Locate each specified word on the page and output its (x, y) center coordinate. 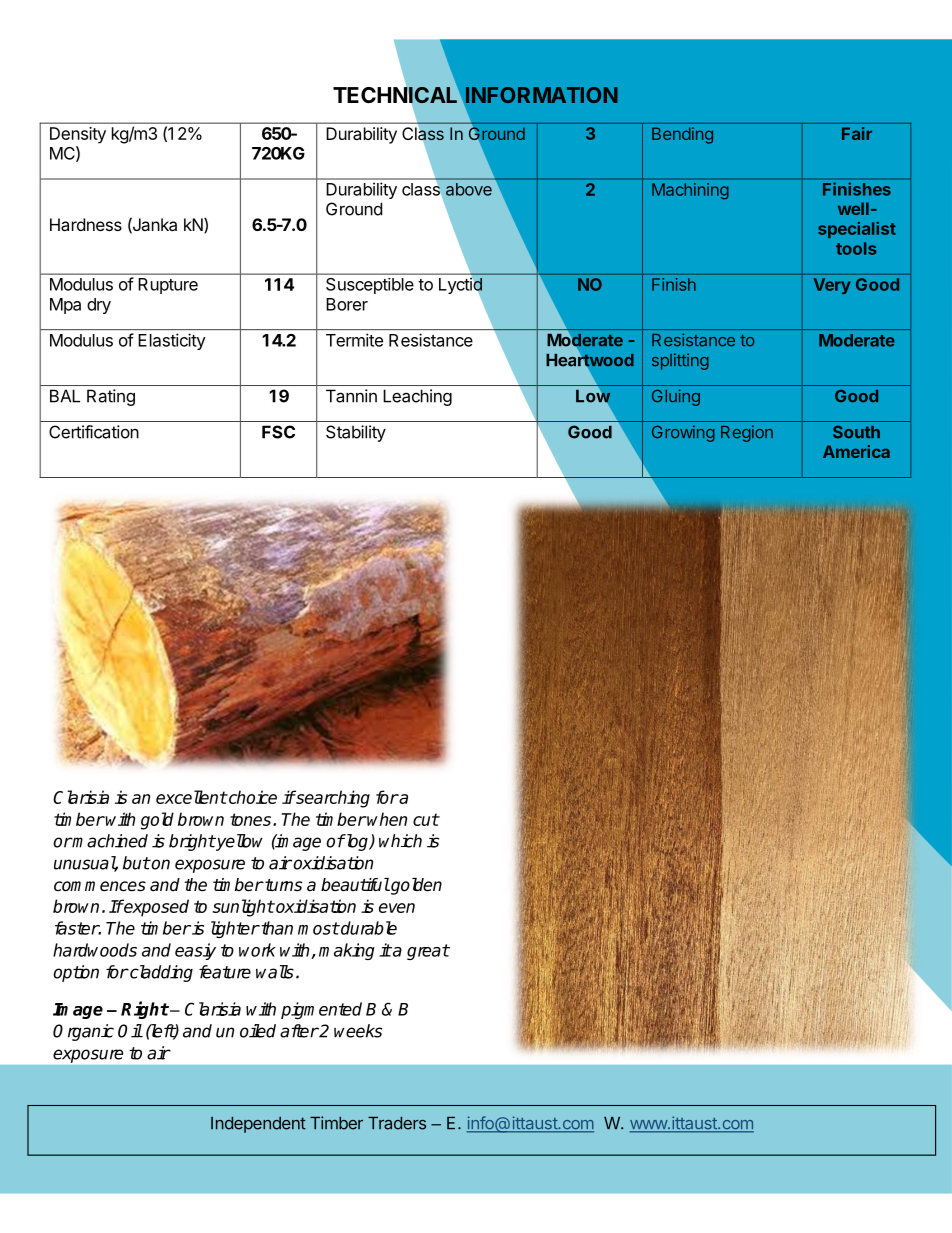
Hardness (86, 224)
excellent (191, 797)
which (400, 841)
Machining (690, 191)
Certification (94, 432)
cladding (160, 973)
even (397, 908)
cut (426, 819)
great (428, 952)
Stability (356, 433)
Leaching (417, 397)
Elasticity (172, 341)
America (856, 451)
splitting (680, 361)
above (469, 189)
